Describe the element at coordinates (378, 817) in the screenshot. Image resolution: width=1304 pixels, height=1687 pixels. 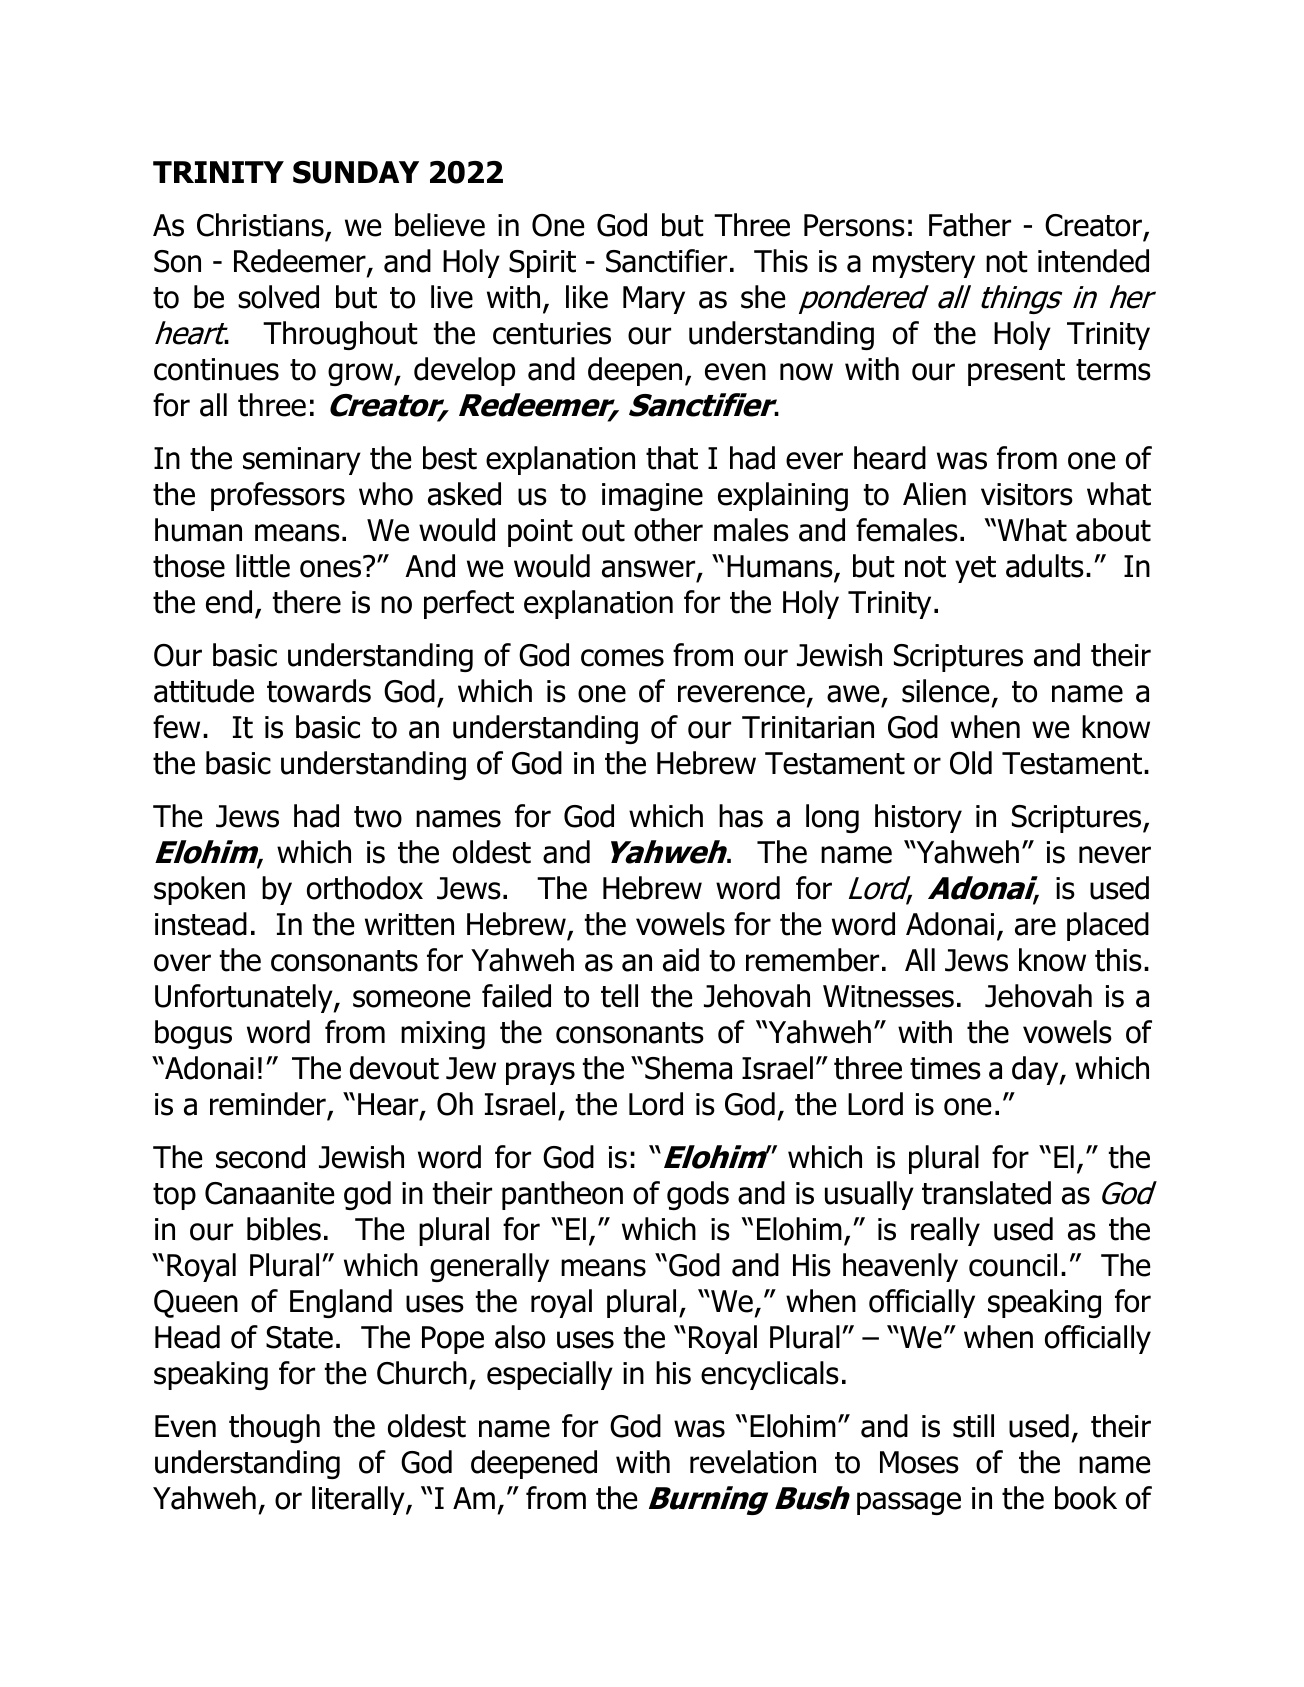
I see `two` at that location.
